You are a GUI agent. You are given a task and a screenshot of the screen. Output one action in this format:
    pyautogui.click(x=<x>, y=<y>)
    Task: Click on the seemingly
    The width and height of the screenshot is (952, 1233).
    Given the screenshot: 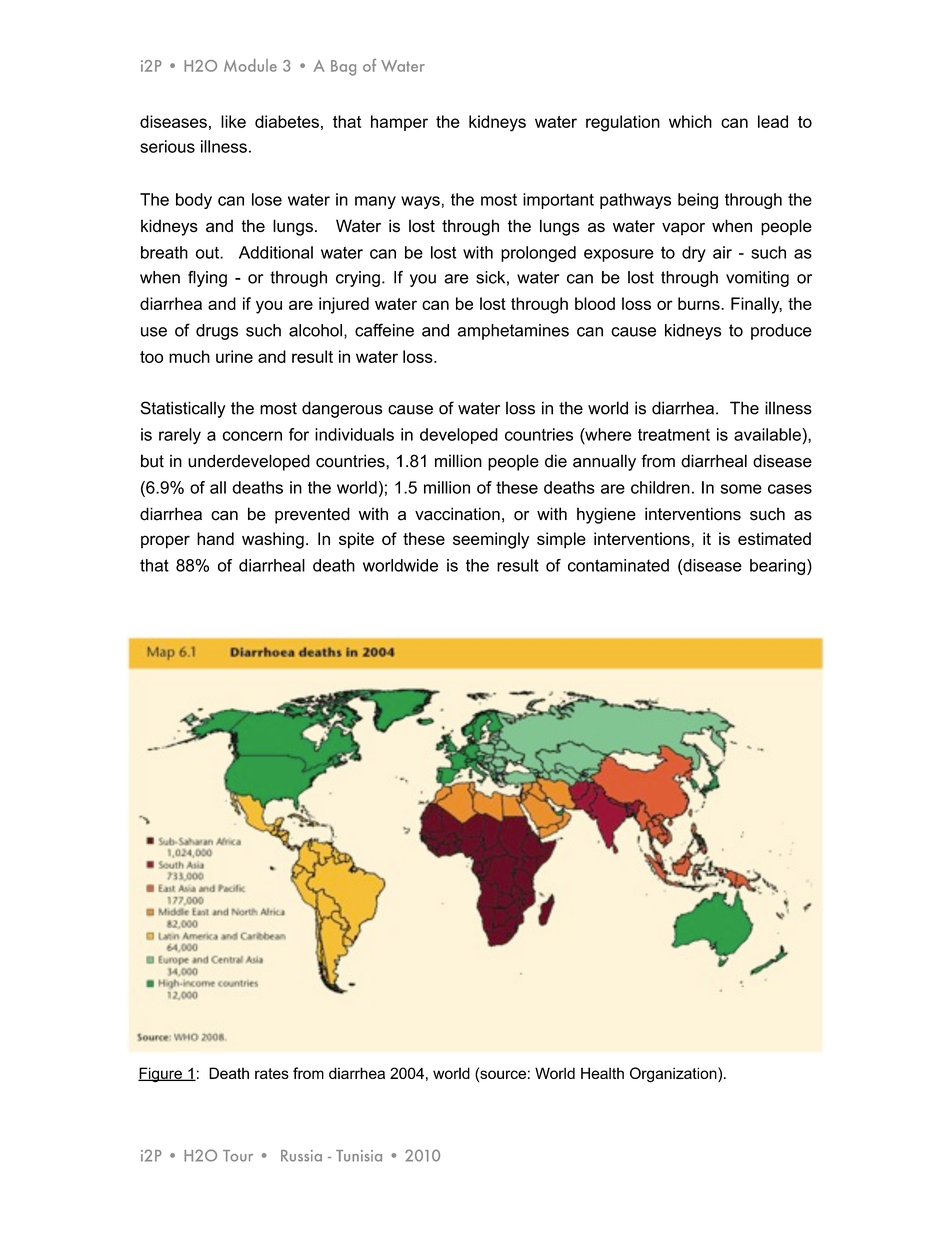 What is the action you would take?
    pyautogui.click(x=491, y=540)
